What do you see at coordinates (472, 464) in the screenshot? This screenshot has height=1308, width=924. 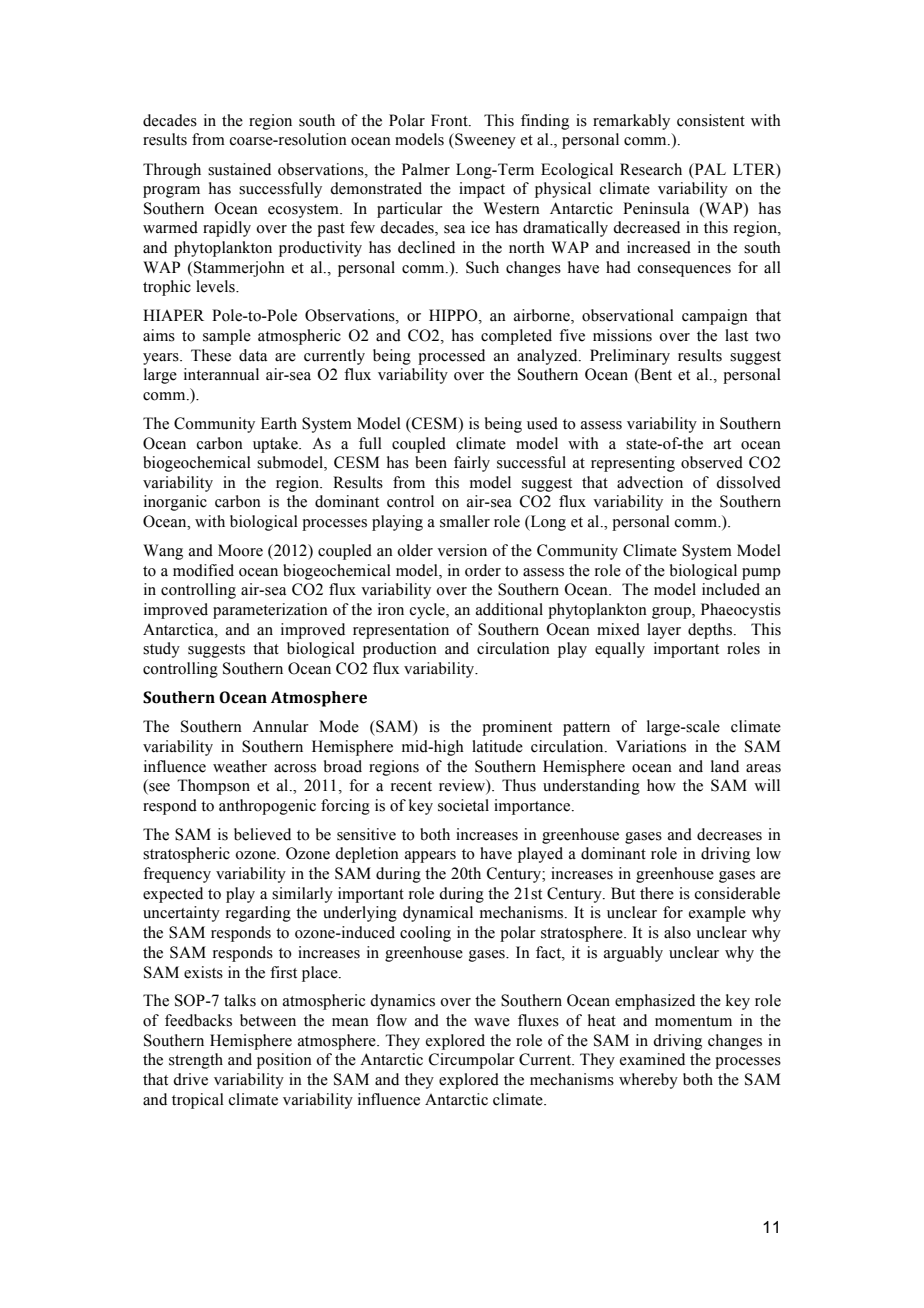 I see `fairly` at bounding box center [472, 464].
